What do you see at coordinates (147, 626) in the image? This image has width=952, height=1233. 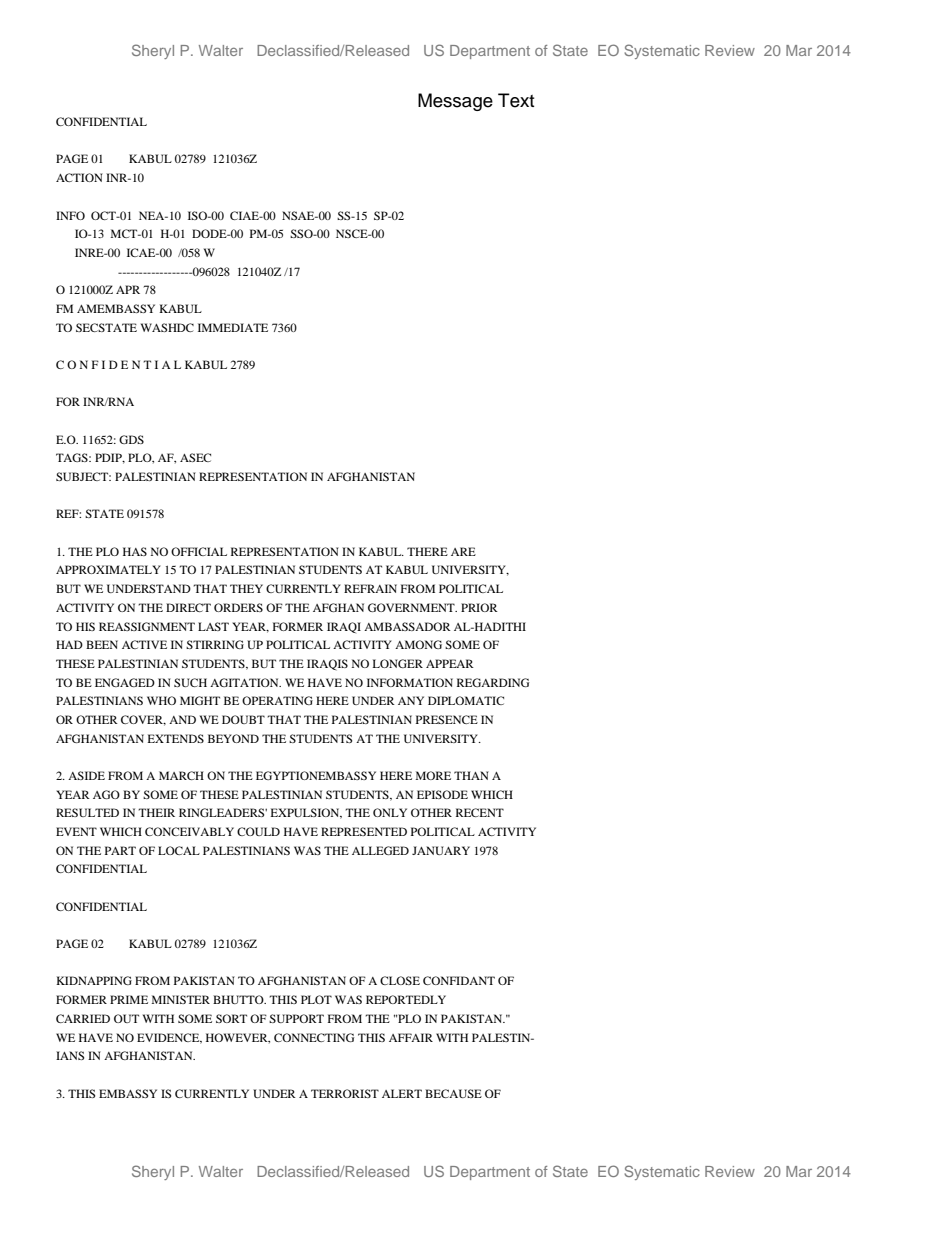 I see `REASSIGNMENT` at bounding box center [147, 626].
